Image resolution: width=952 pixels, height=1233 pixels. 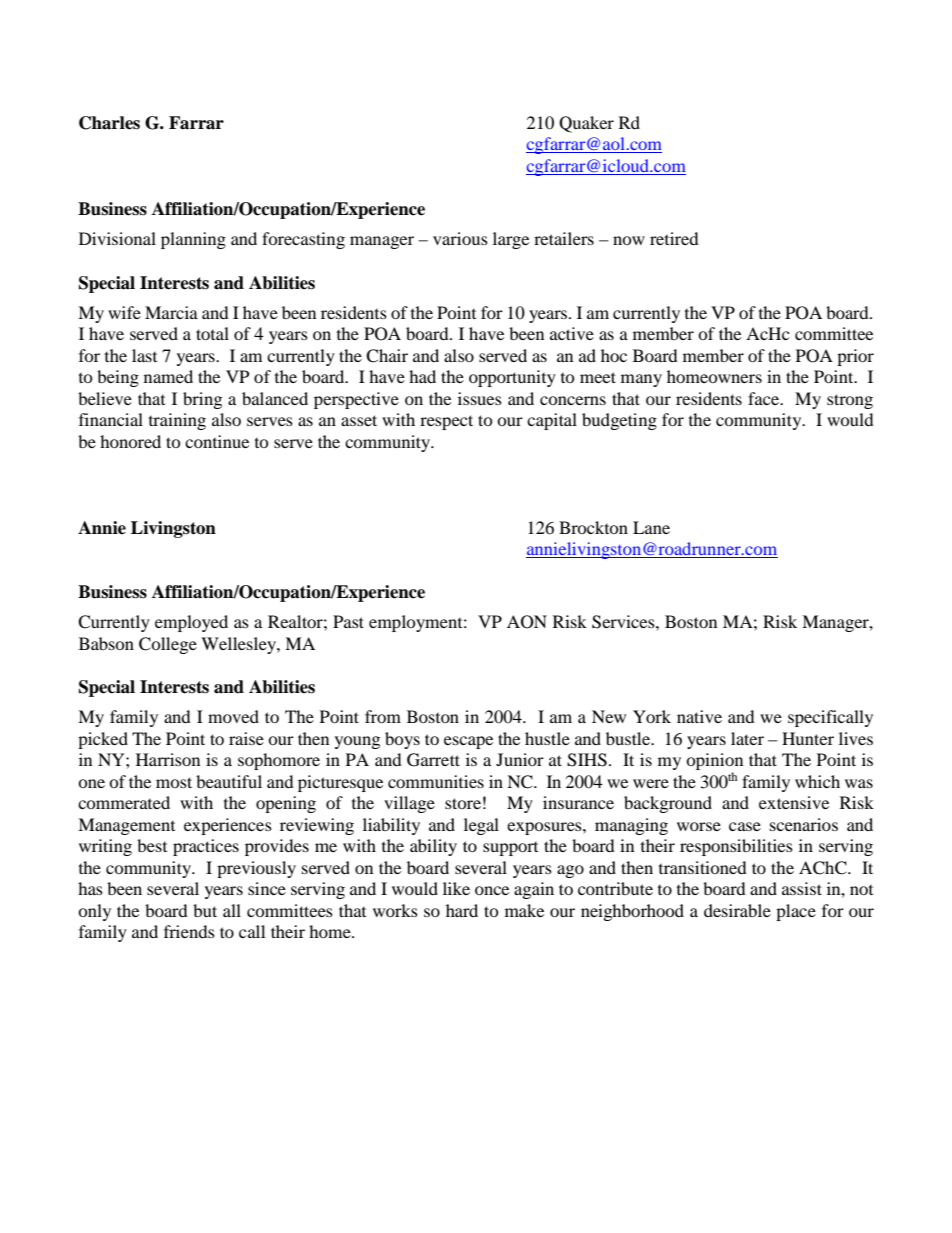 What do you see at coordinates (217, 441) in the document?
I see `continue` at bounding box center [217, 441].
